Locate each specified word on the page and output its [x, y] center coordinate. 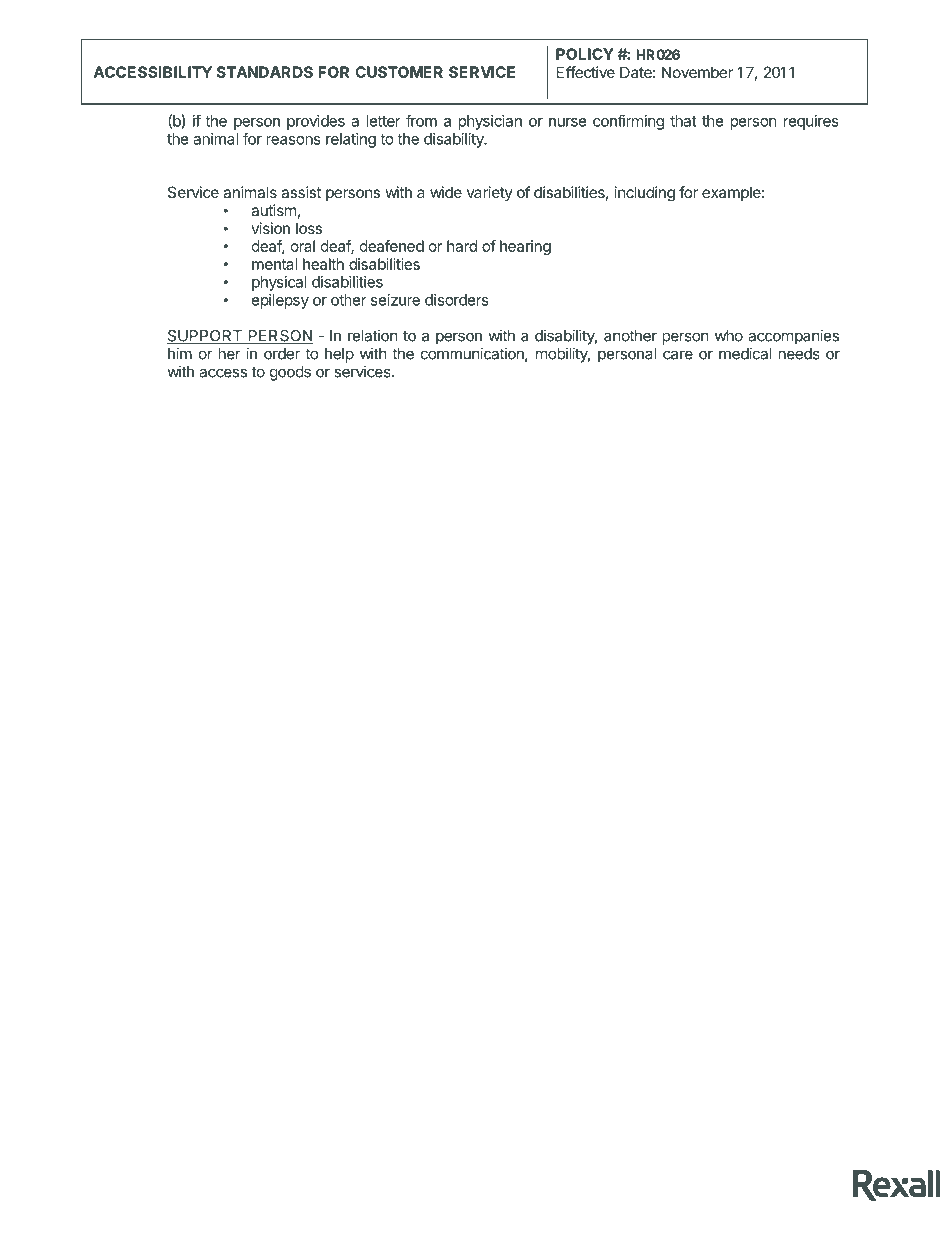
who [729, 336]
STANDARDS [264, 72]
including [645, 194]
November [697, 72]
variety [490, 193]
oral [303, 246]
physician [490, 122]
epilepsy [280, 301]
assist [301, 192]
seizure [395, 300]
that [683, 121]
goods [290, 373]
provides [316, 122]
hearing [525, 247]
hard [462, 246]
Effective [586, 72]
